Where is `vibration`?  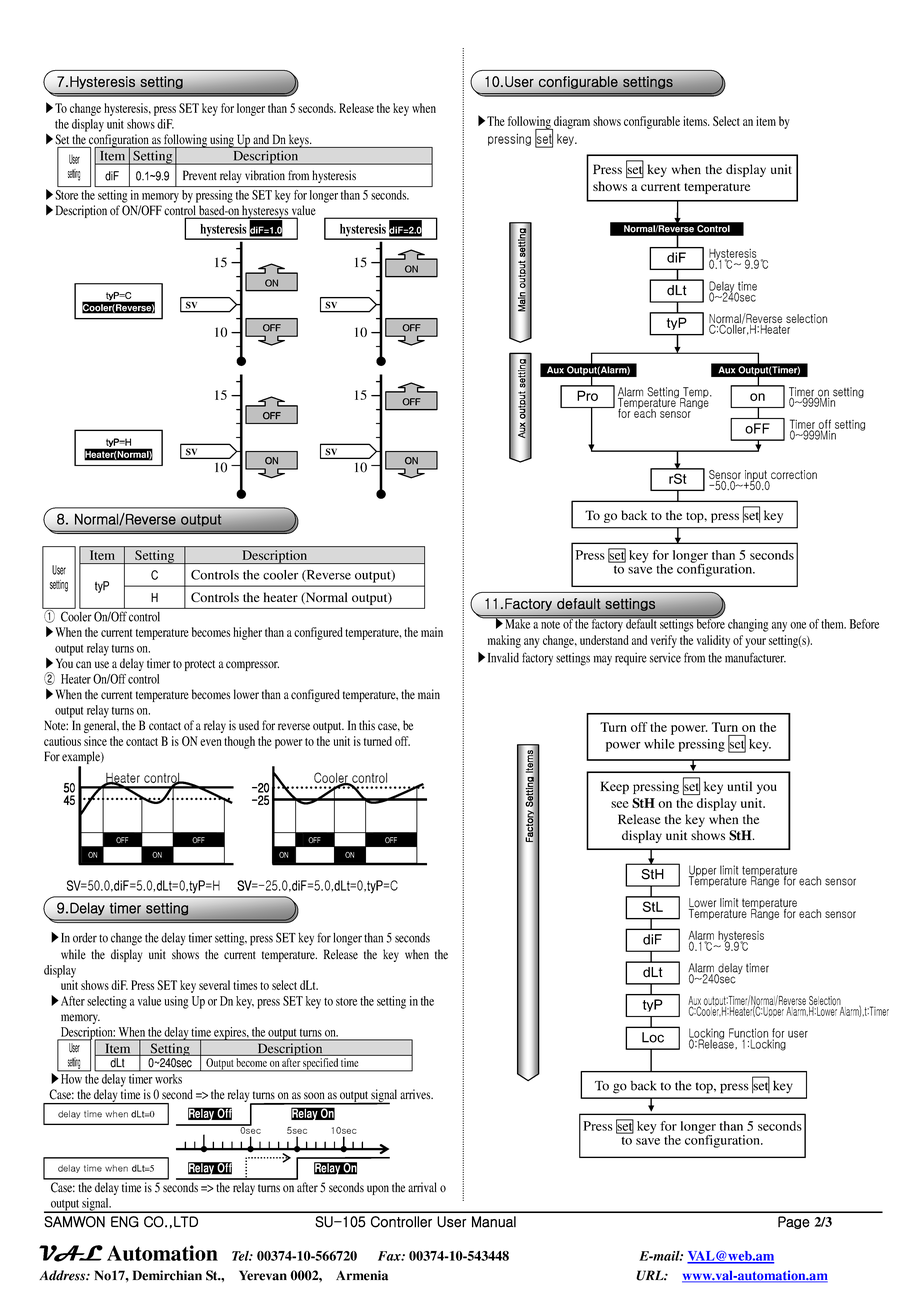
vibration is located at coordinates (265, 175).
